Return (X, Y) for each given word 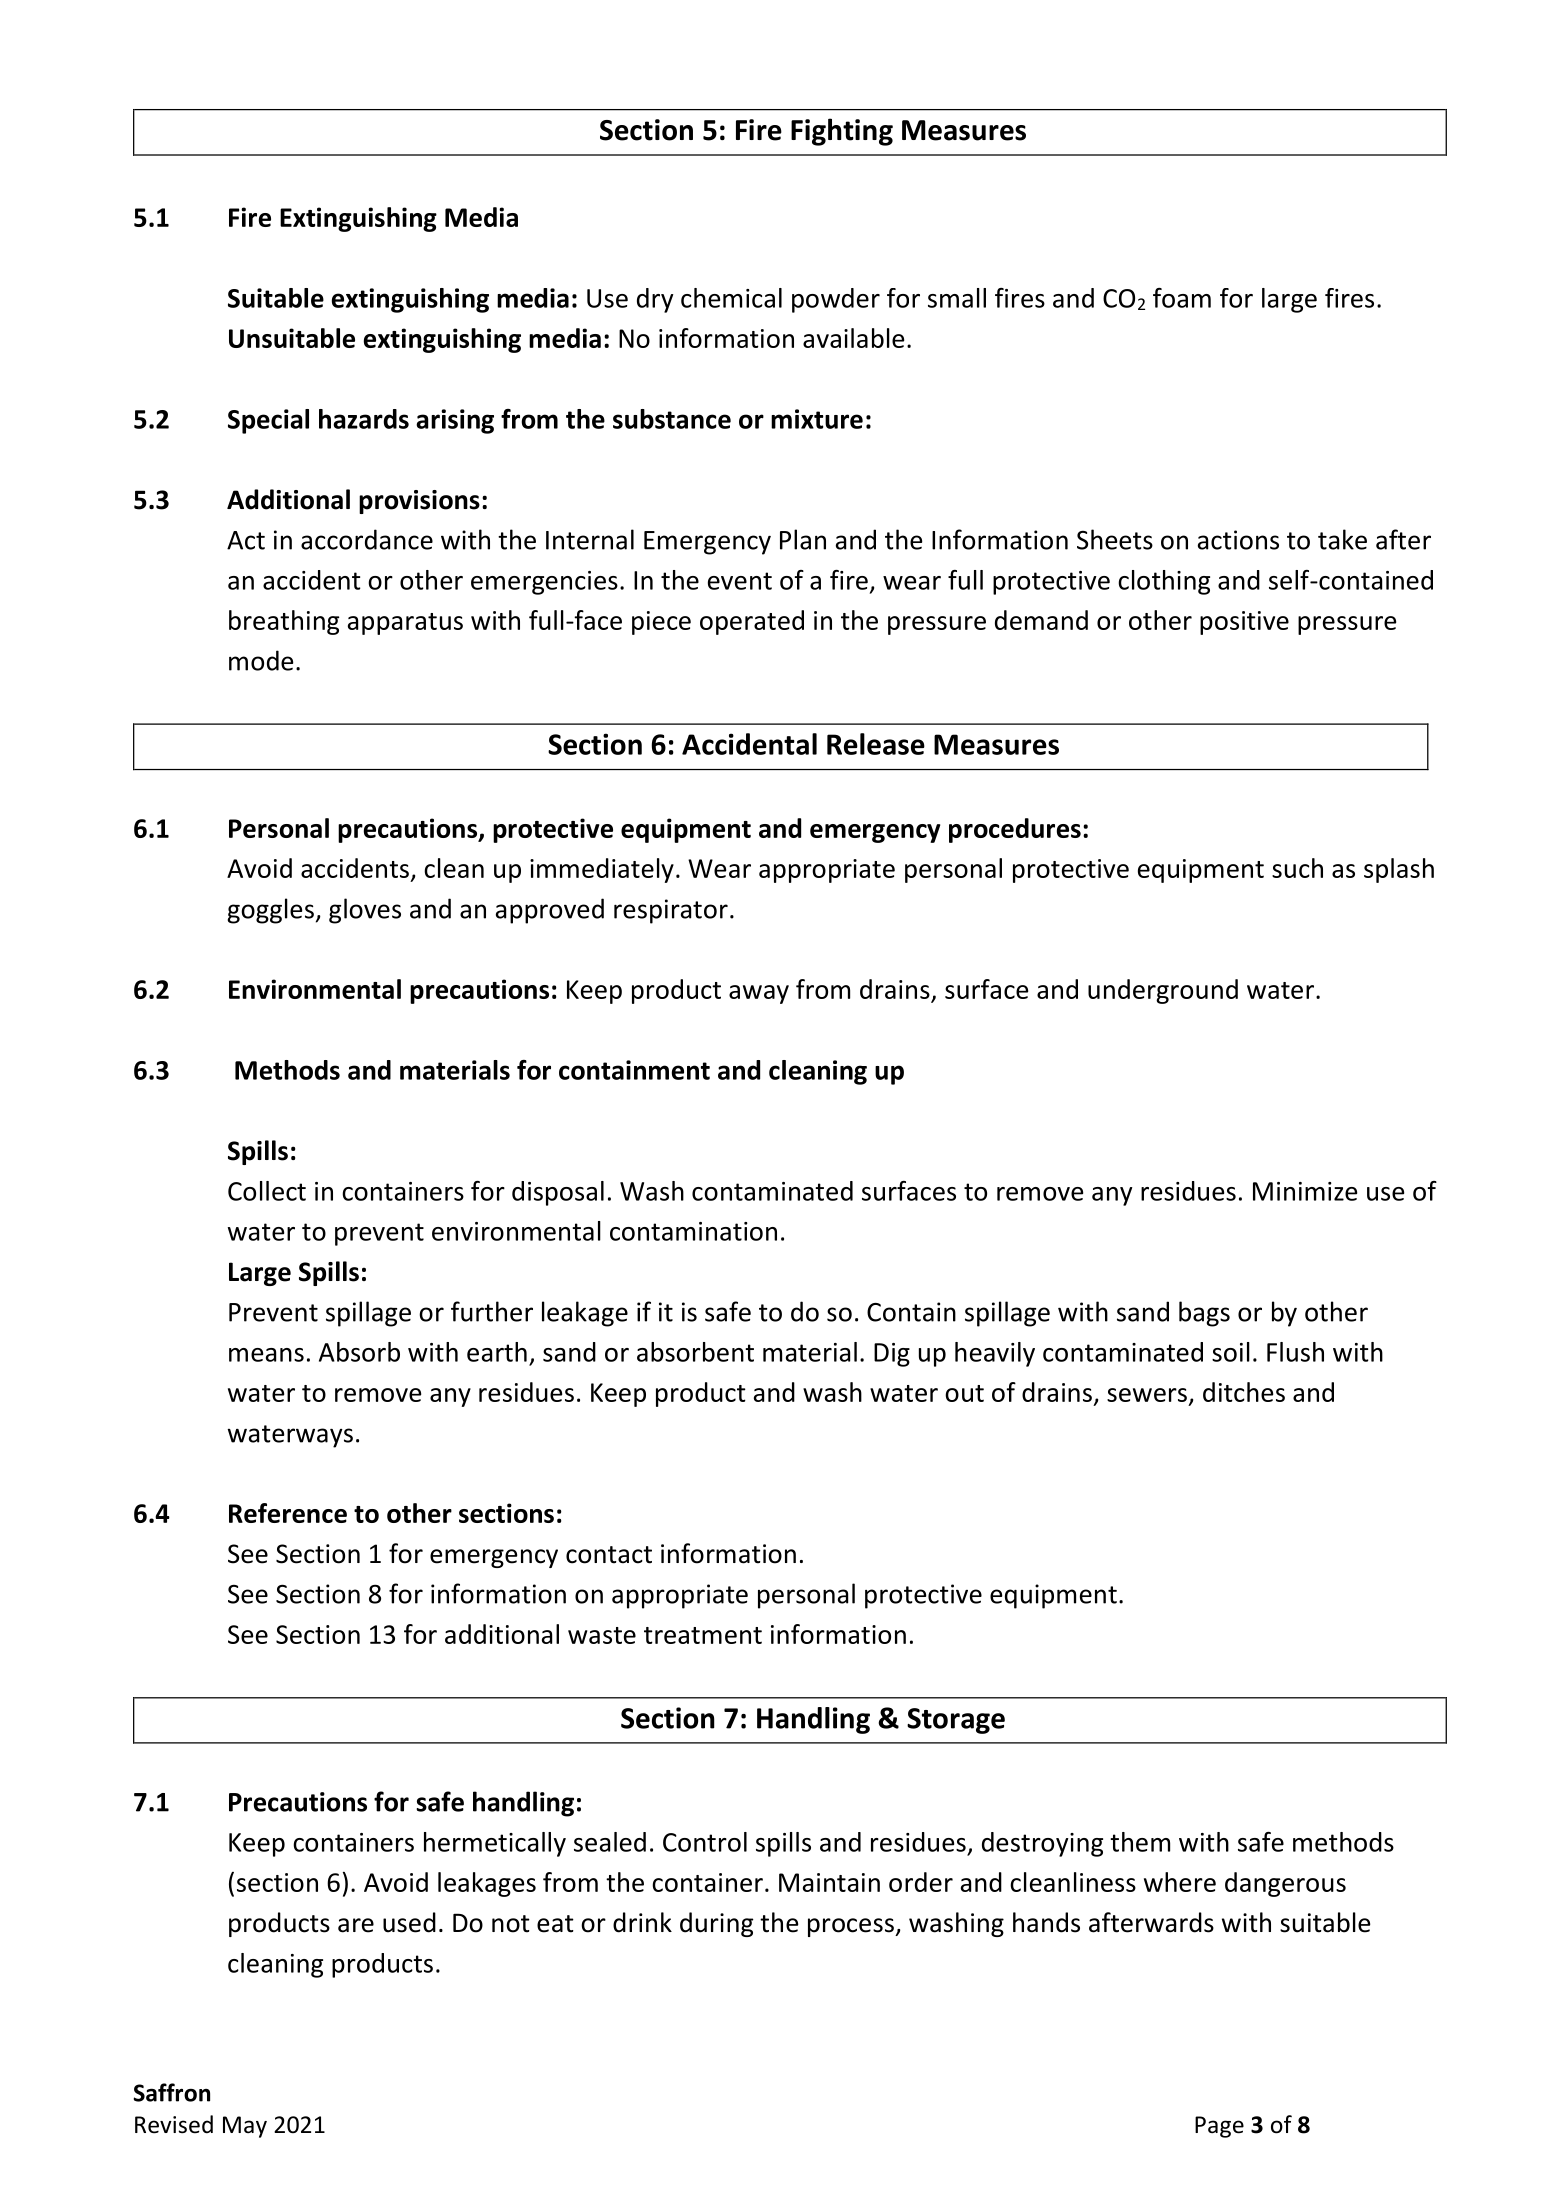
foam (1182, 298)
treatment (703, 1635)
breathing (284, 622)
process (852, 1927)
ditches (1244, 1392)
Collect (267, 1191)
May (245, 2127)
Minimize (1305, 1191)
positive (1244, 623)
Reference (288, 1513)
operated (752, 622)
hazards (364, 419)
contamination (693, 1231)
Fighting (842, 132)
